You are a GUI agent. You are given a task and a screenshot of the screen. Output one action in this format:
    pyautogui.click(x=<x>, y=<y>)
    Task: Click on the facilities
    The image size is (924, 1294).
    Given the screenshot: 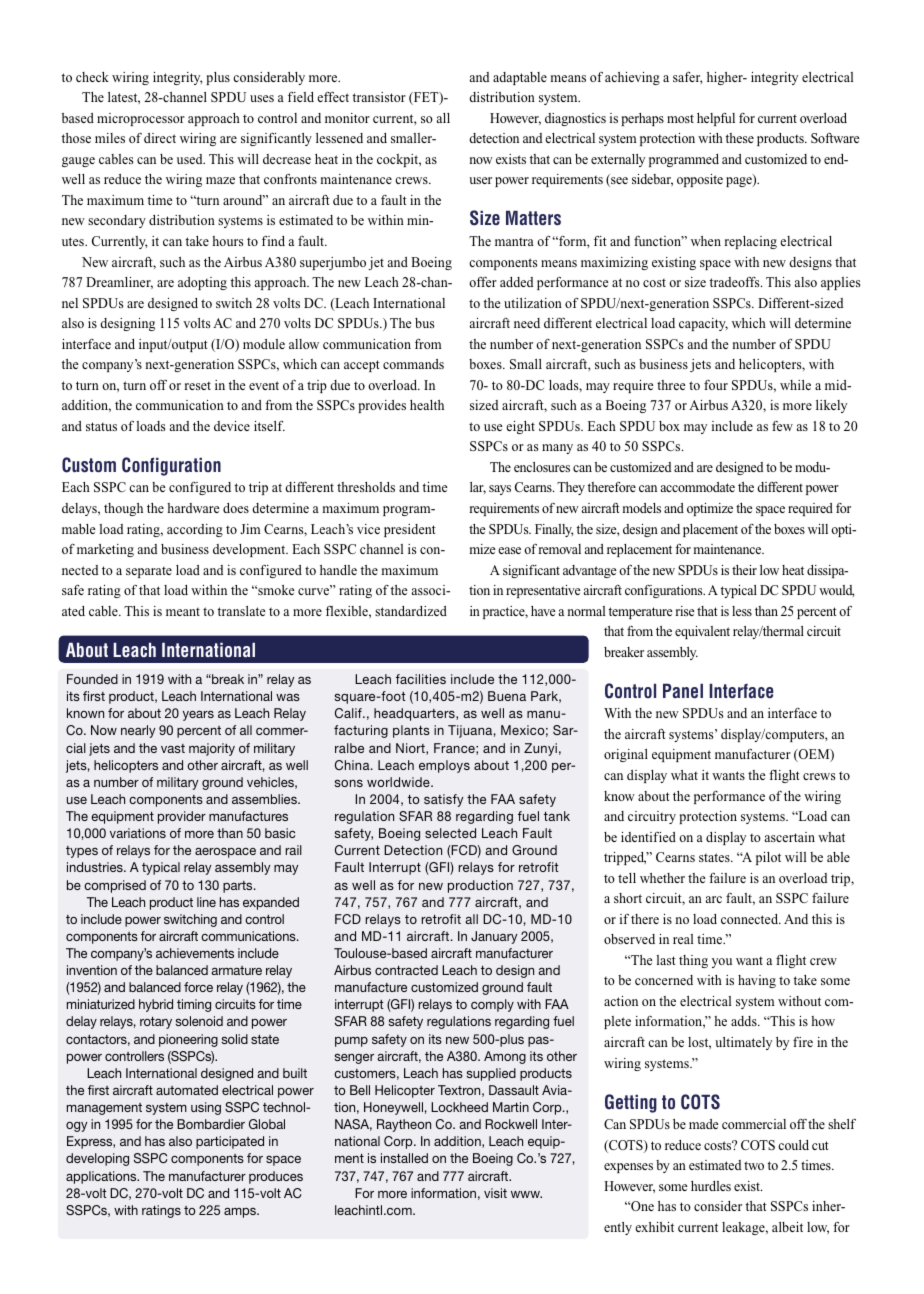 What is the action you would take?
    pyautogui.click(x=421, y=679)
